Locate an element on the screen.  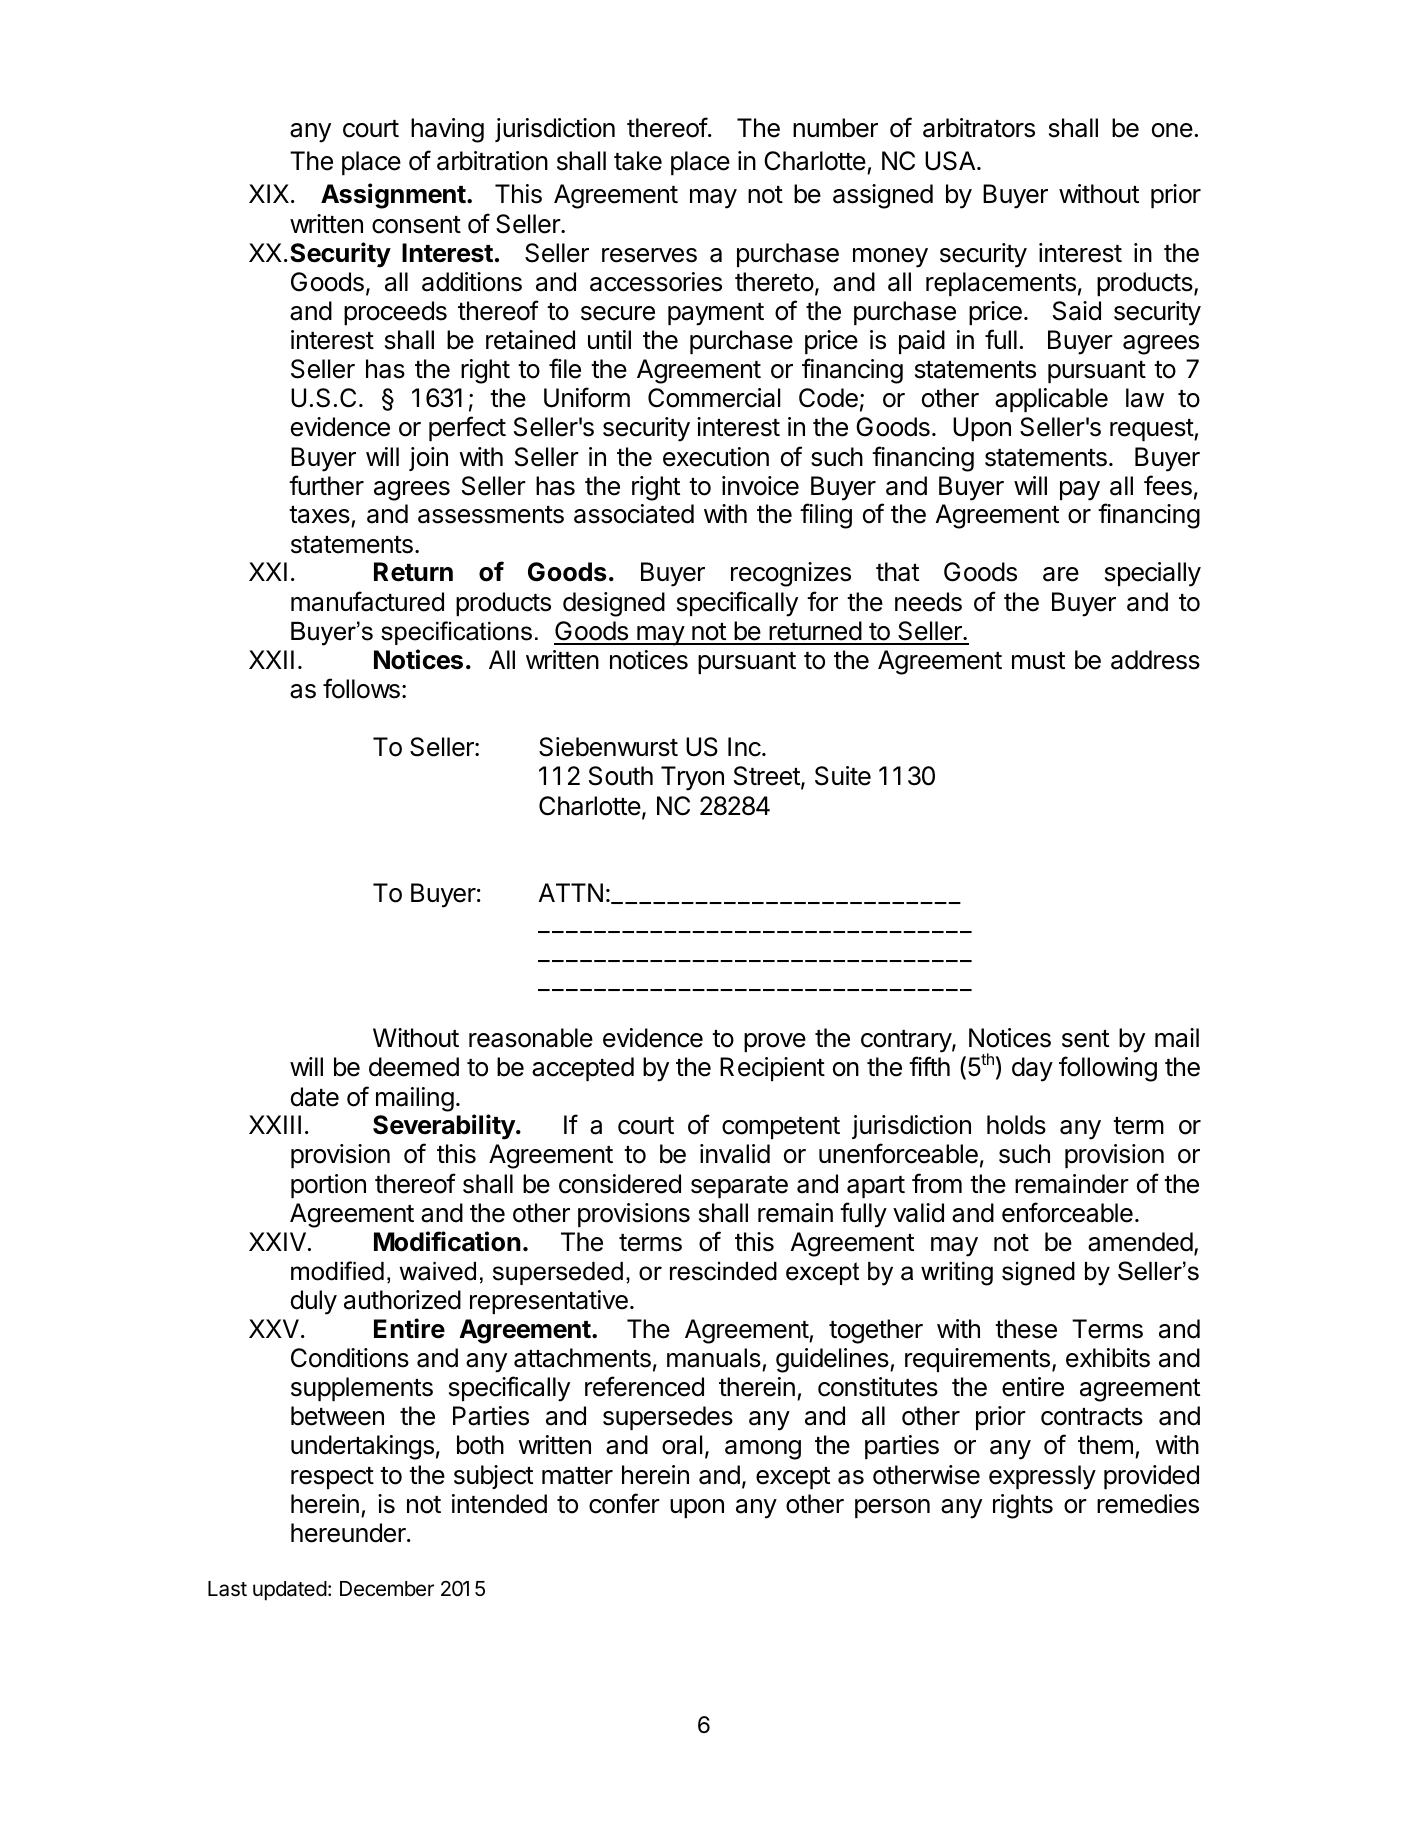
December is located at coordinates (387, 1589).
